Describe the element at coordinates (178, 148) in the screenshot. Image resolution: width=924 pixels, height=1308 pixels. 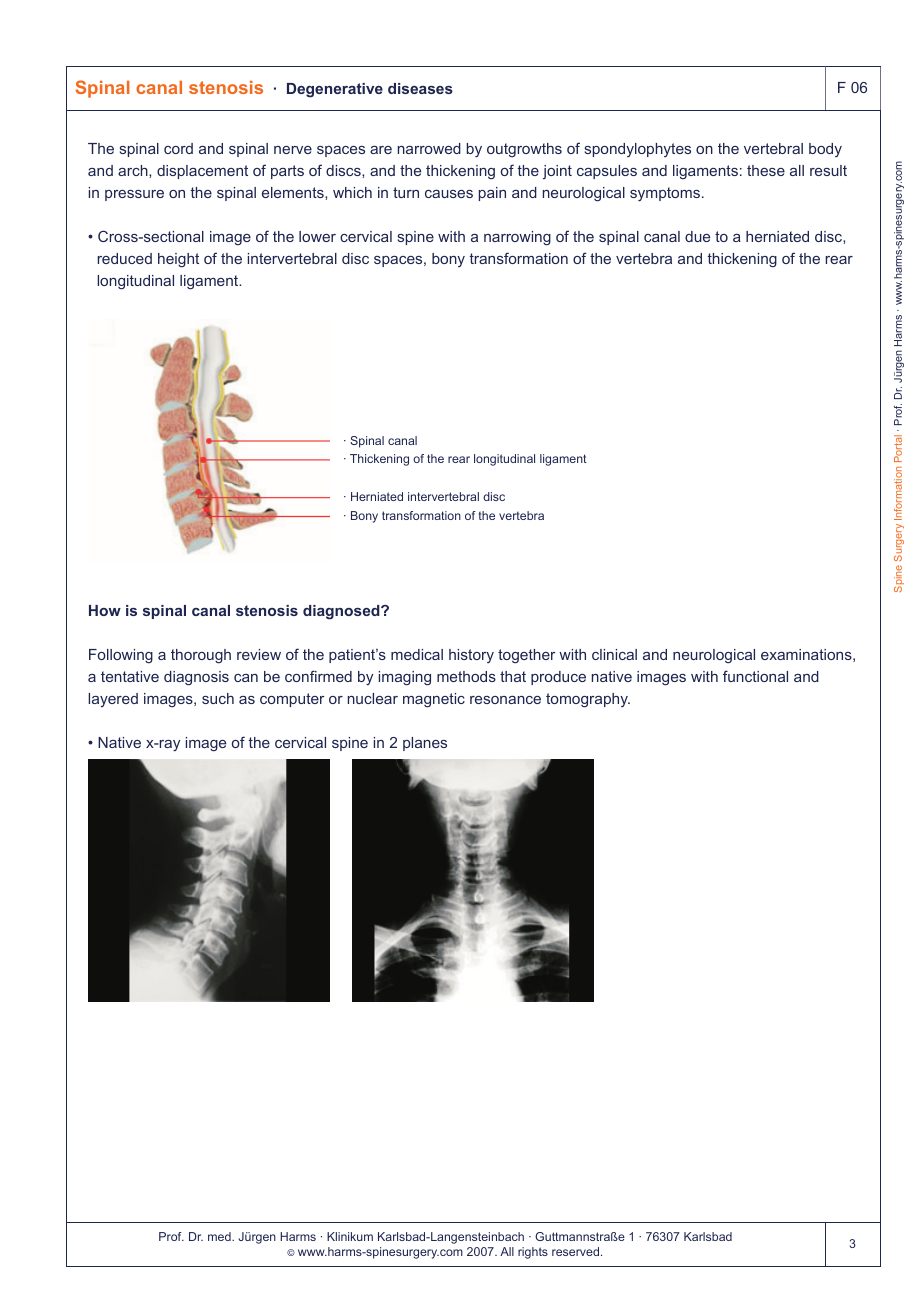
I see `cord` at that location.
